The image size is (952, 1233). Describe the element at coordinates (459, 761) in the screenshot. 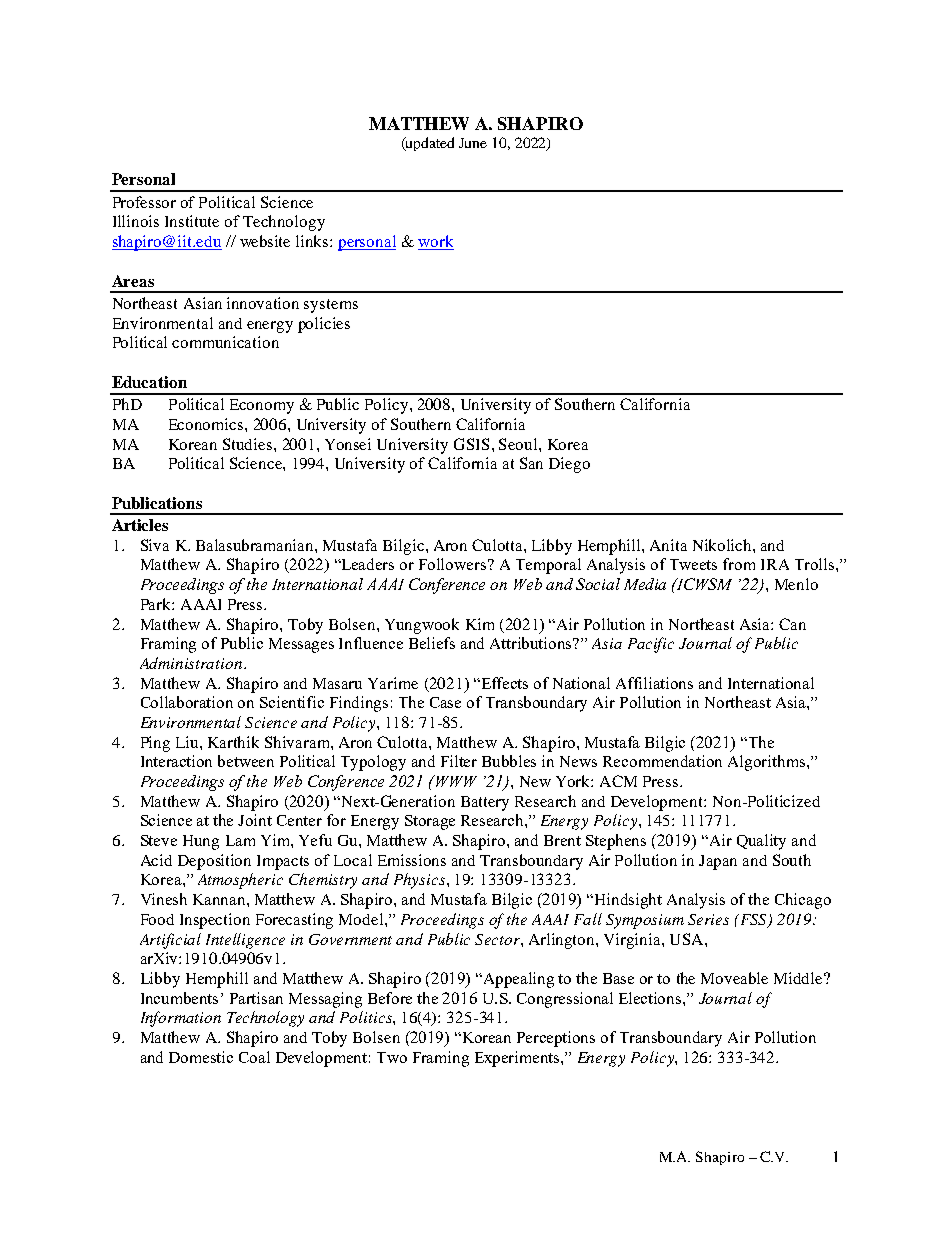

I see `Filter` at that location.
